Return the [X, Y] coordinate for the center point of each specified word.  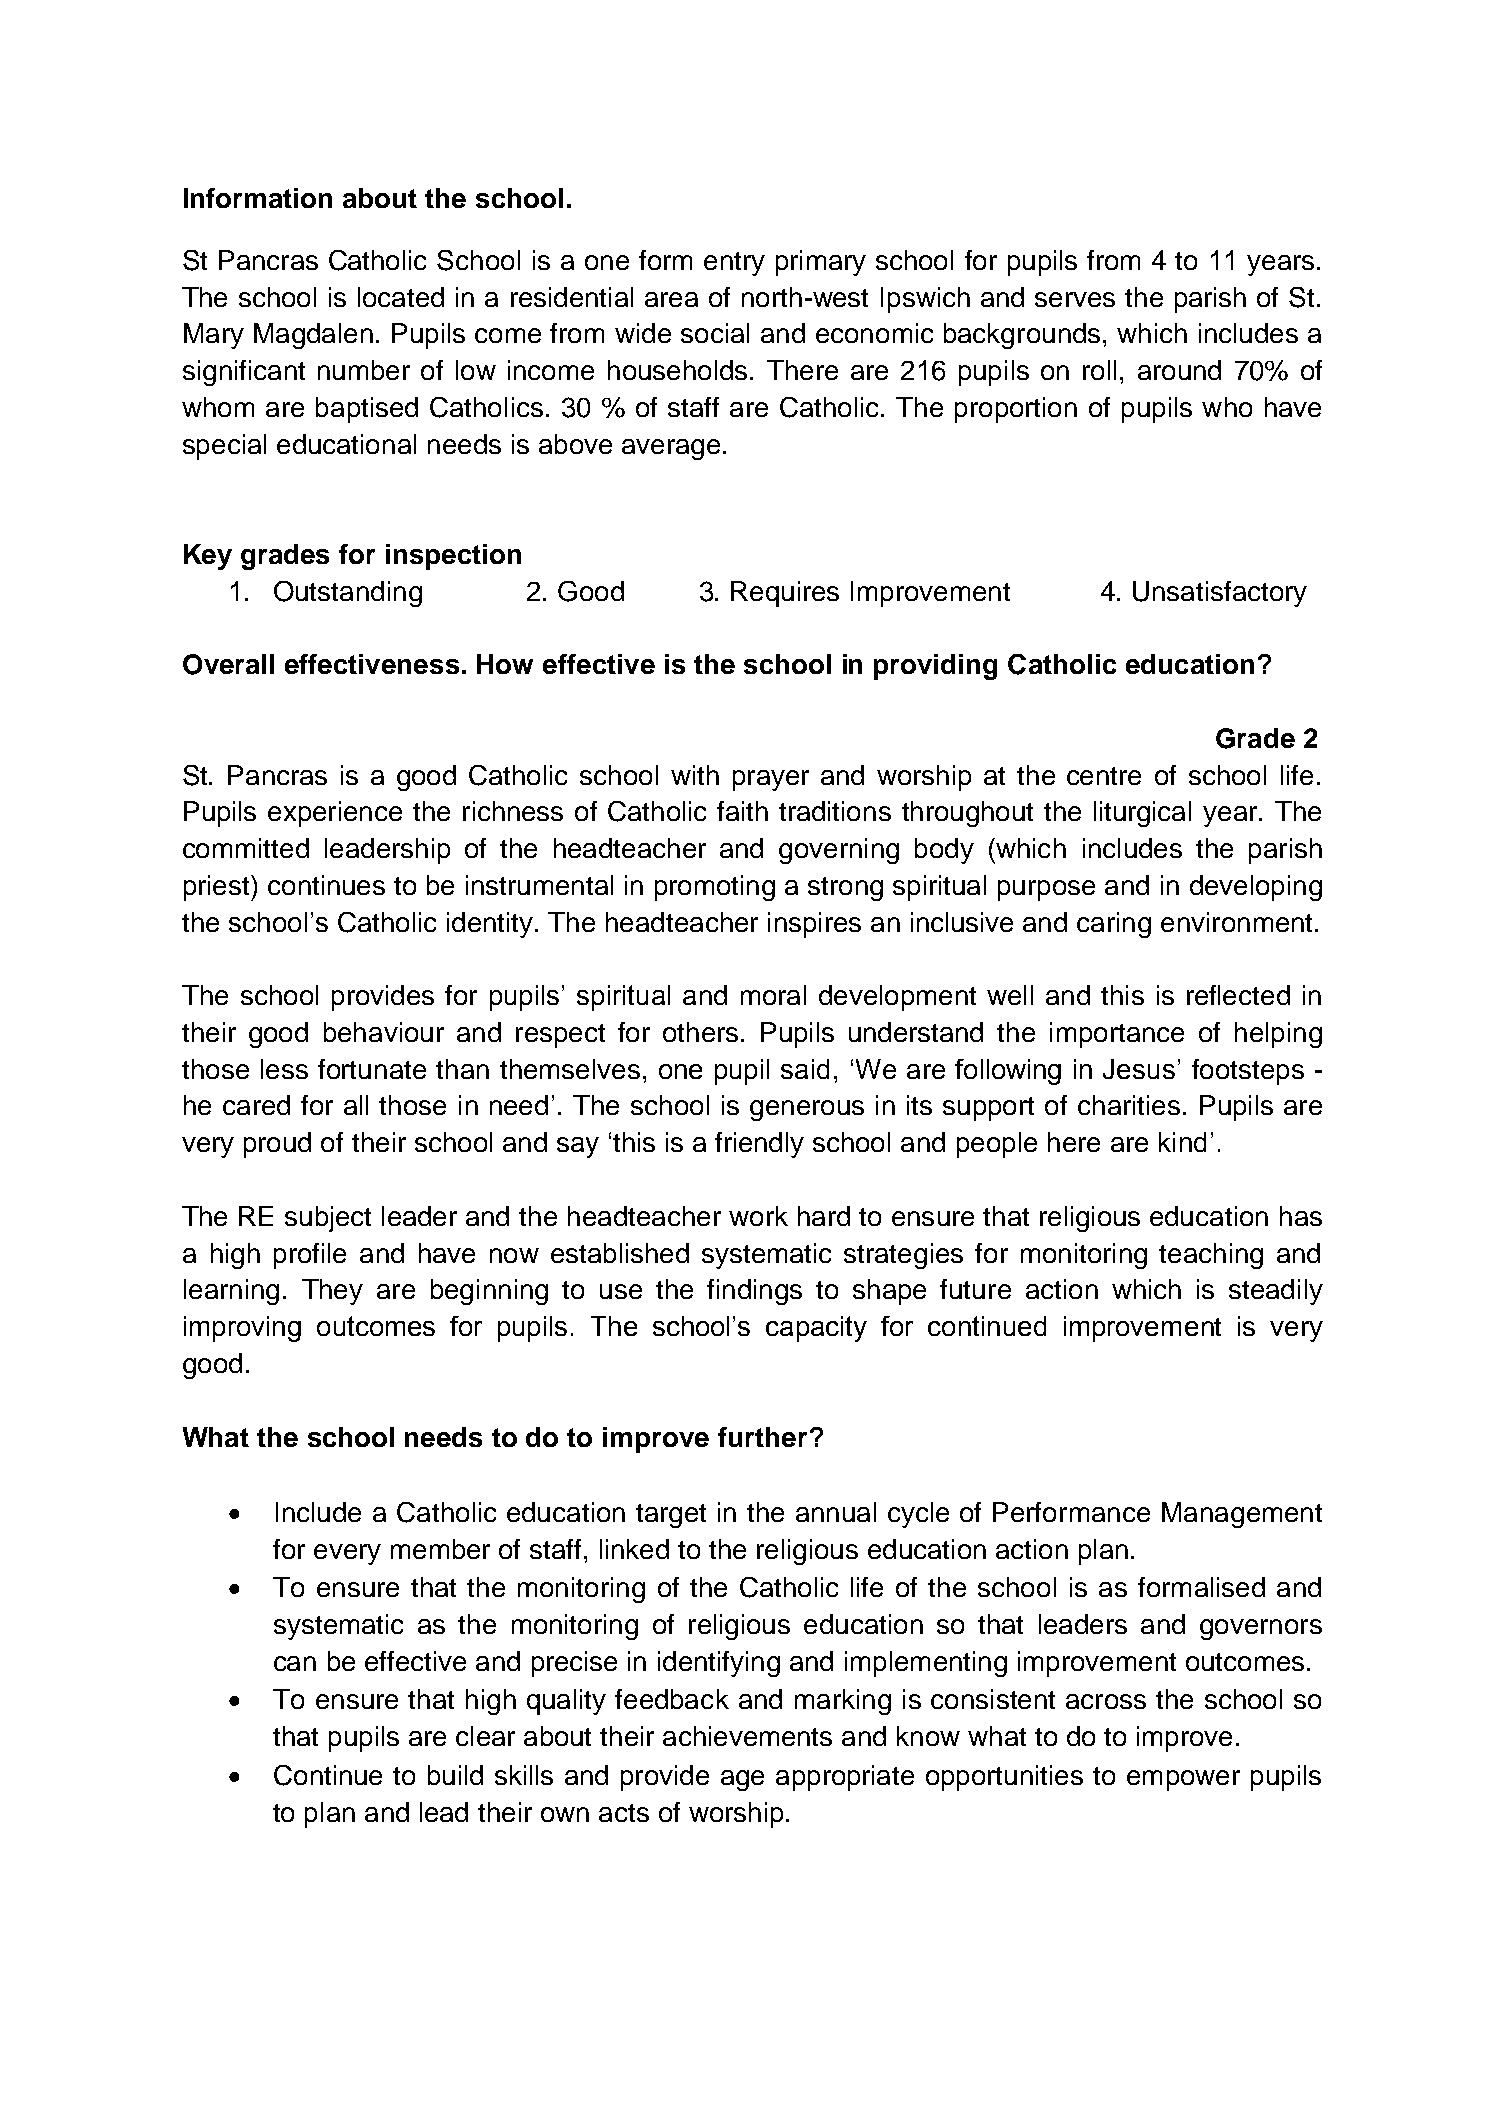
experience [335, 814]
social [715, 333]
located [401, 297]
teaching [1211, 1256]
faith [742, 811]
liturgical [1142, 814]
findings [754, 1292]
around [1179, 370]
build [455, 1775]
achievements [747, 1736]
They [332, 1292]
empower [1183, 1780]
